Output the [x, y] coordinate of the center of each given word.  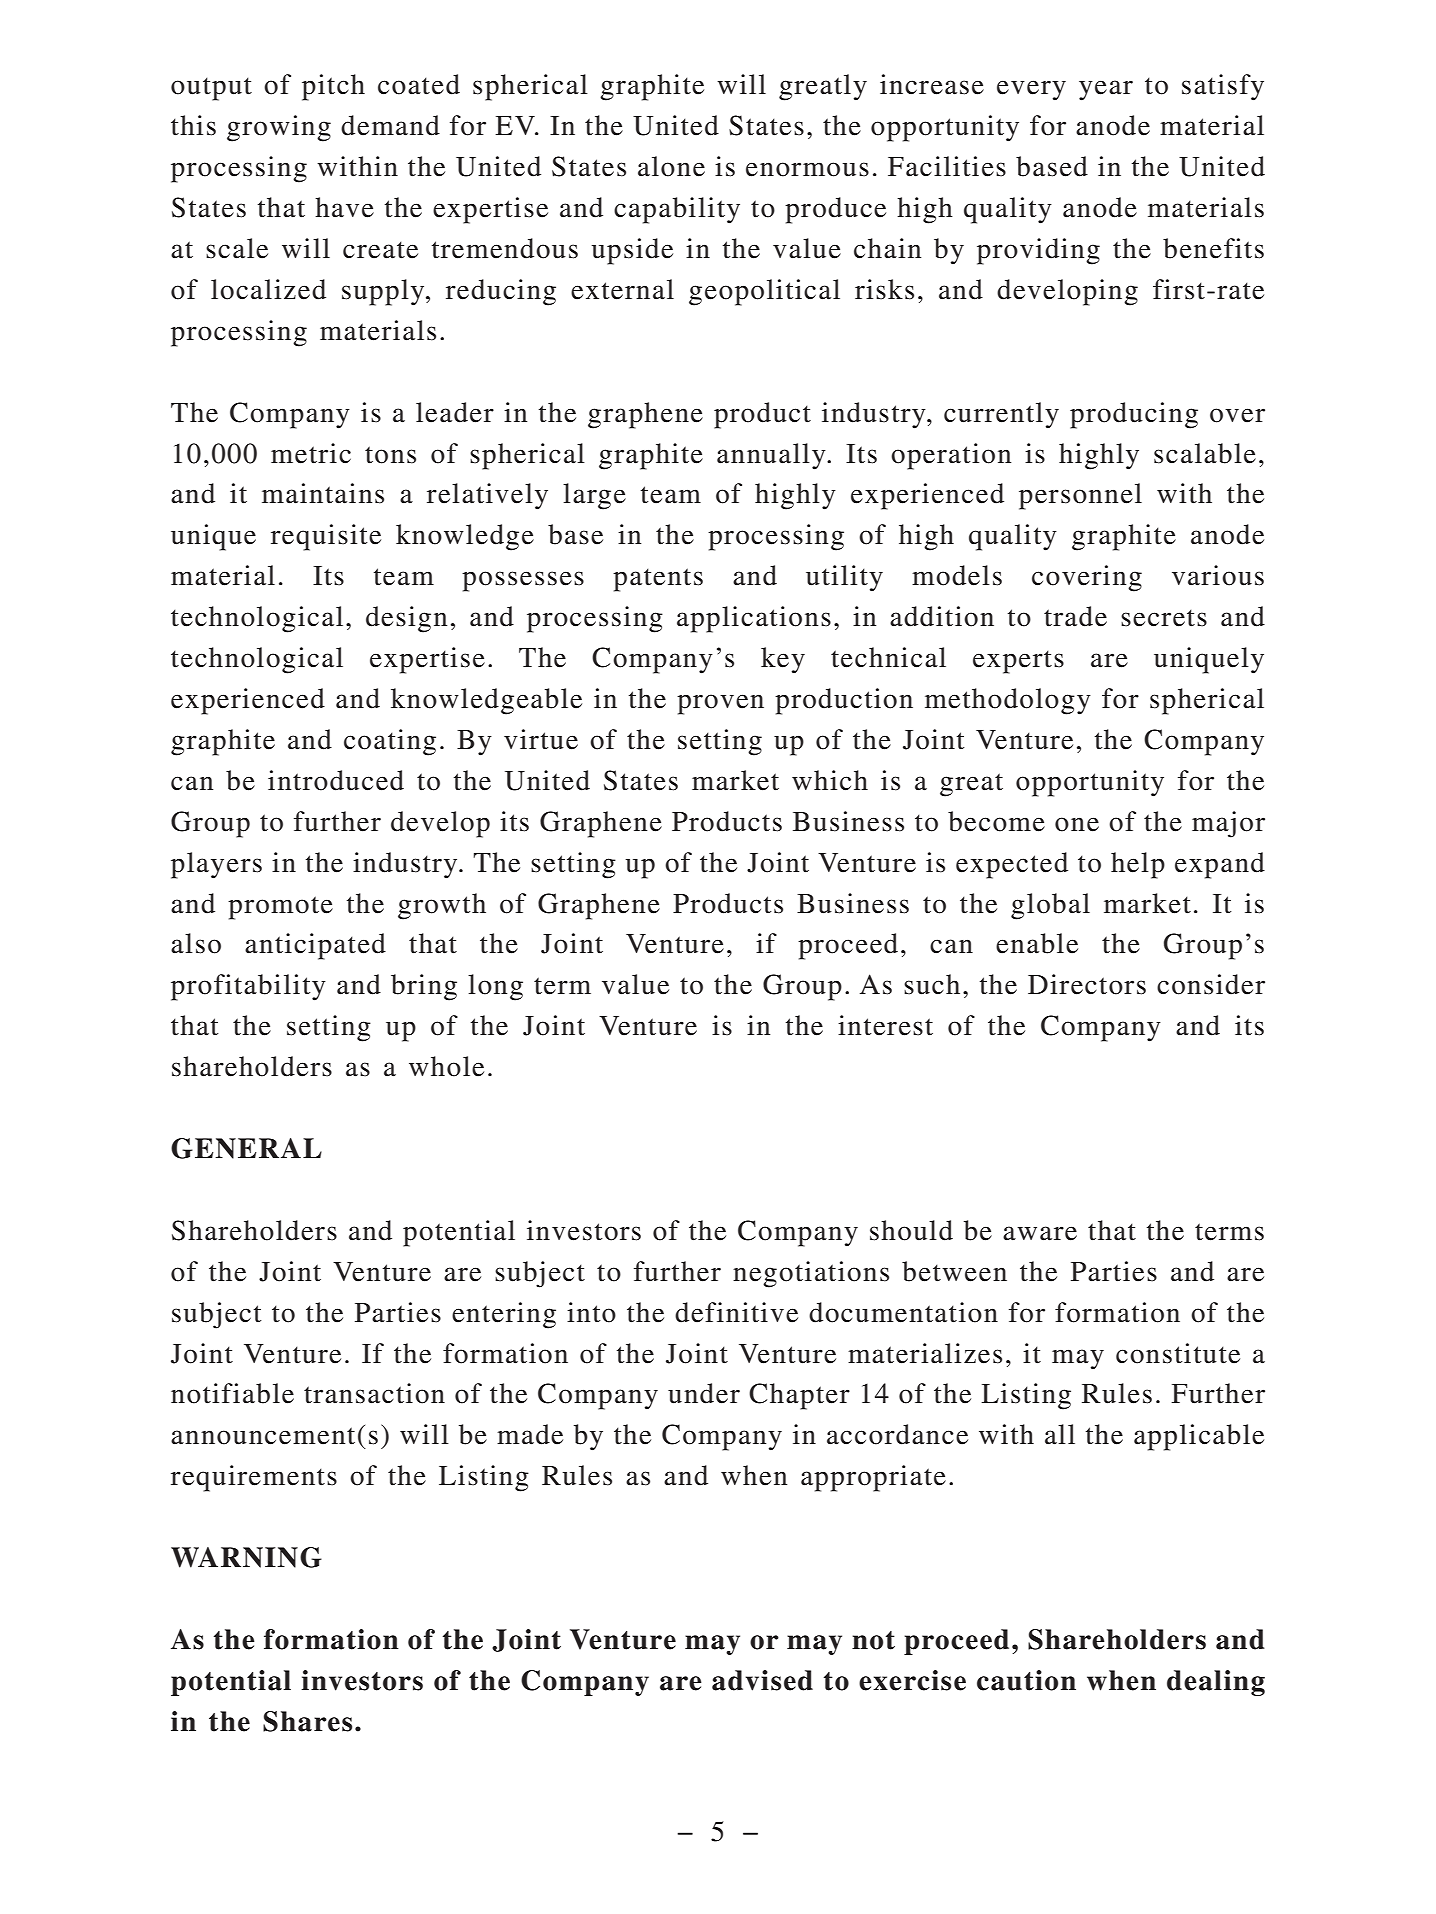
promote [280, 908]
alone [671, 166]
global [1050, 906]
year [1106, 90]
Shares [307, 1721]
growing [279, 128]
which [830, 780]
